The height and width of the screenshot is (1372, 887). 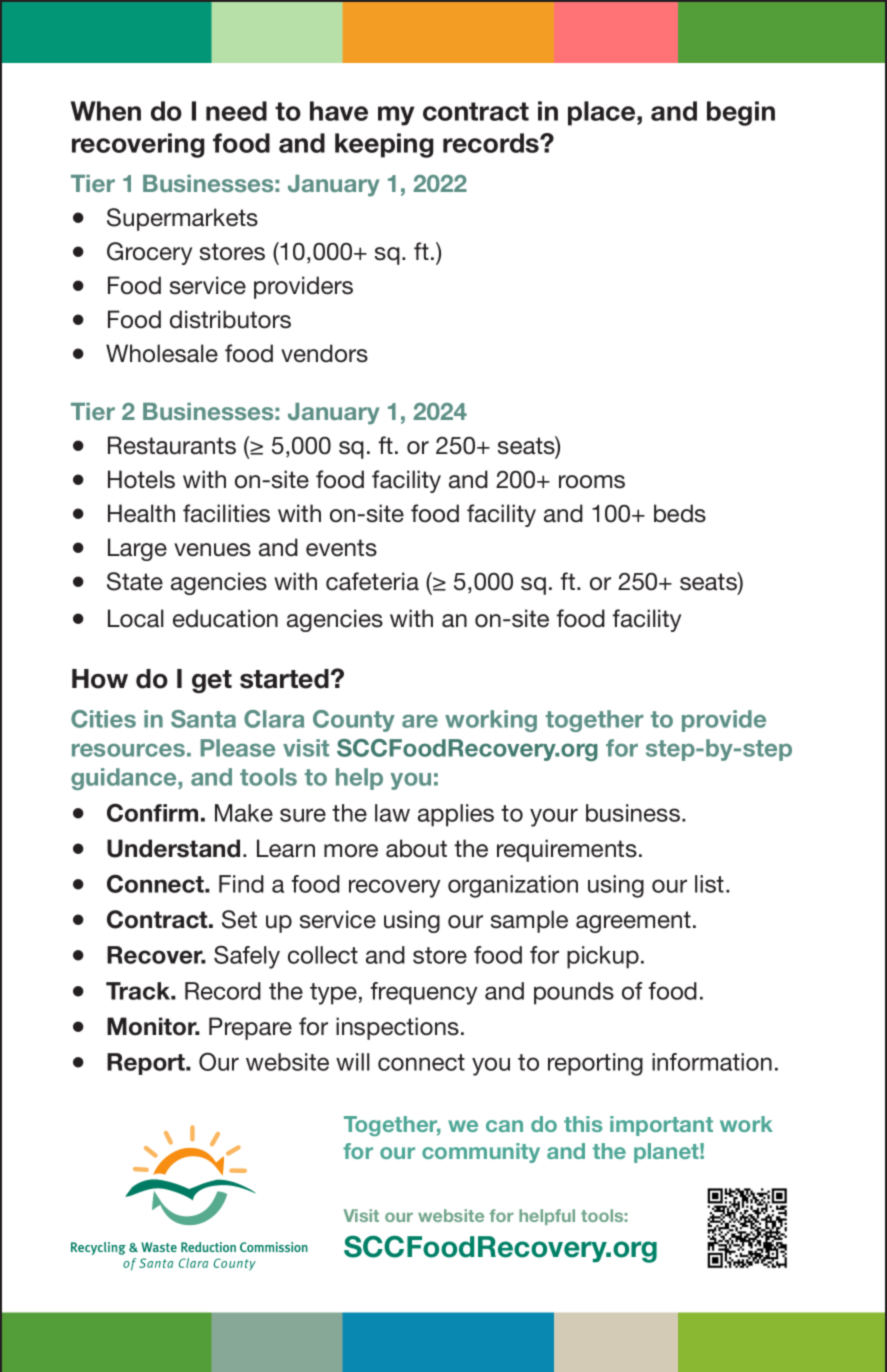 I want to click on community, so click(x=481, y=1153).
